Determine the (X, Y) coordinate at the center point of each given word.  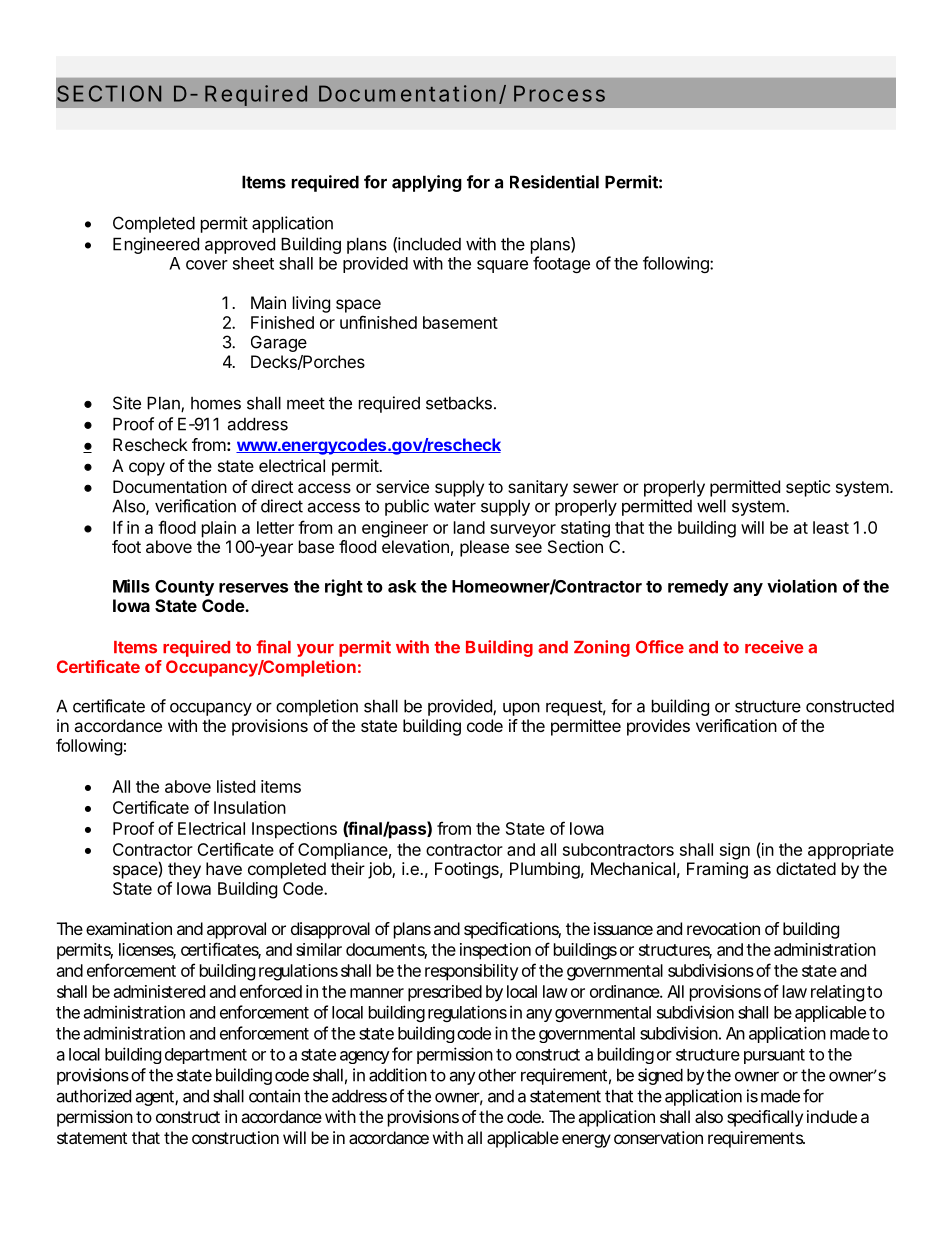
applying (427, 183)
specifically (765, 1118)
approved (240, 245)
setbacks (459, 403)
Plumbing (545, 870)
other (497, 1075)
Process (559, 93)
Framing (717, 870)
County (184, 588)
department (206, 1056)
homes (216, 403)
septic (808, 488)
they (184, 870)
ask (402, 586)
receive (774, 647)
